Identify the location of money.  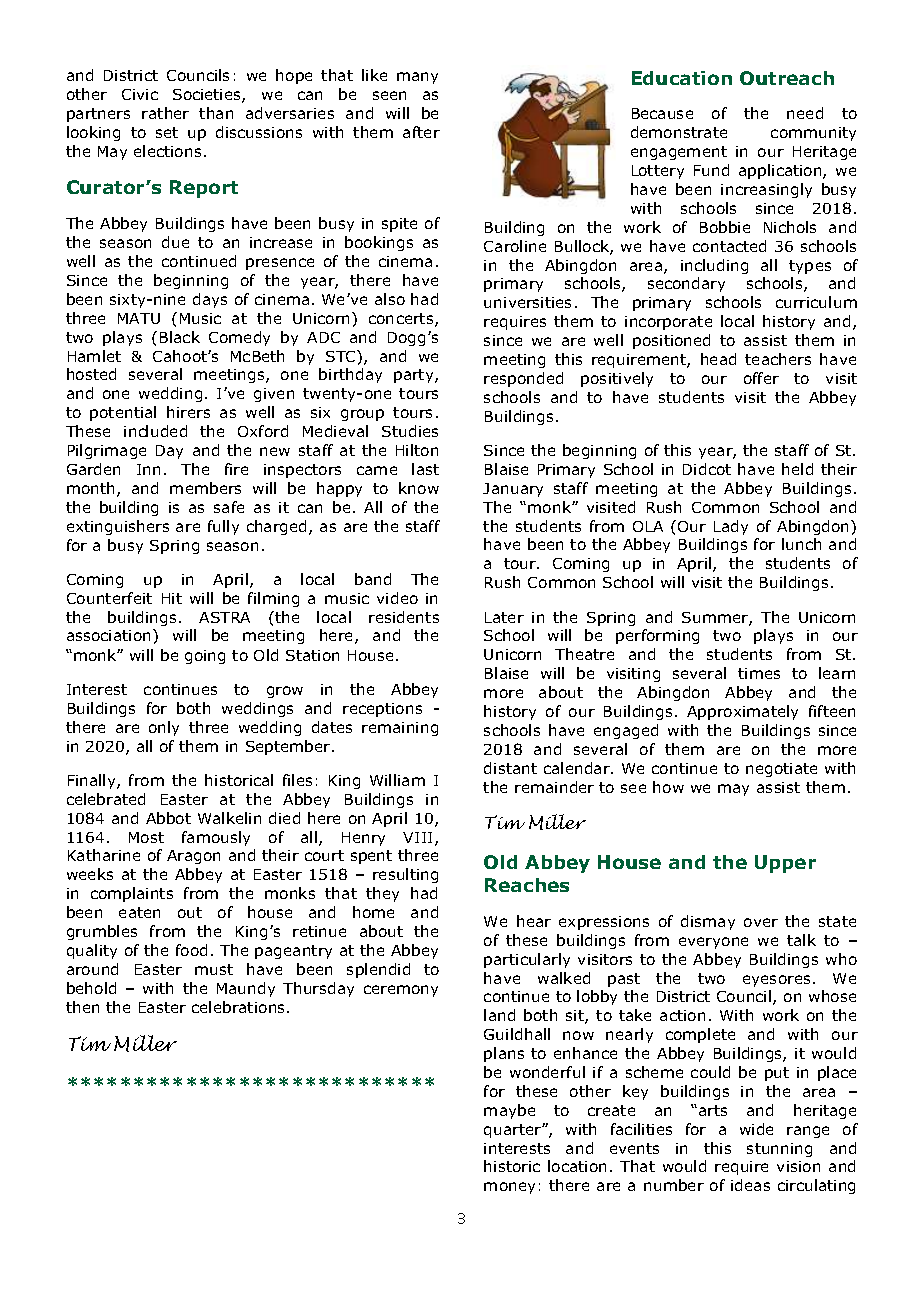
(509, 1188).
